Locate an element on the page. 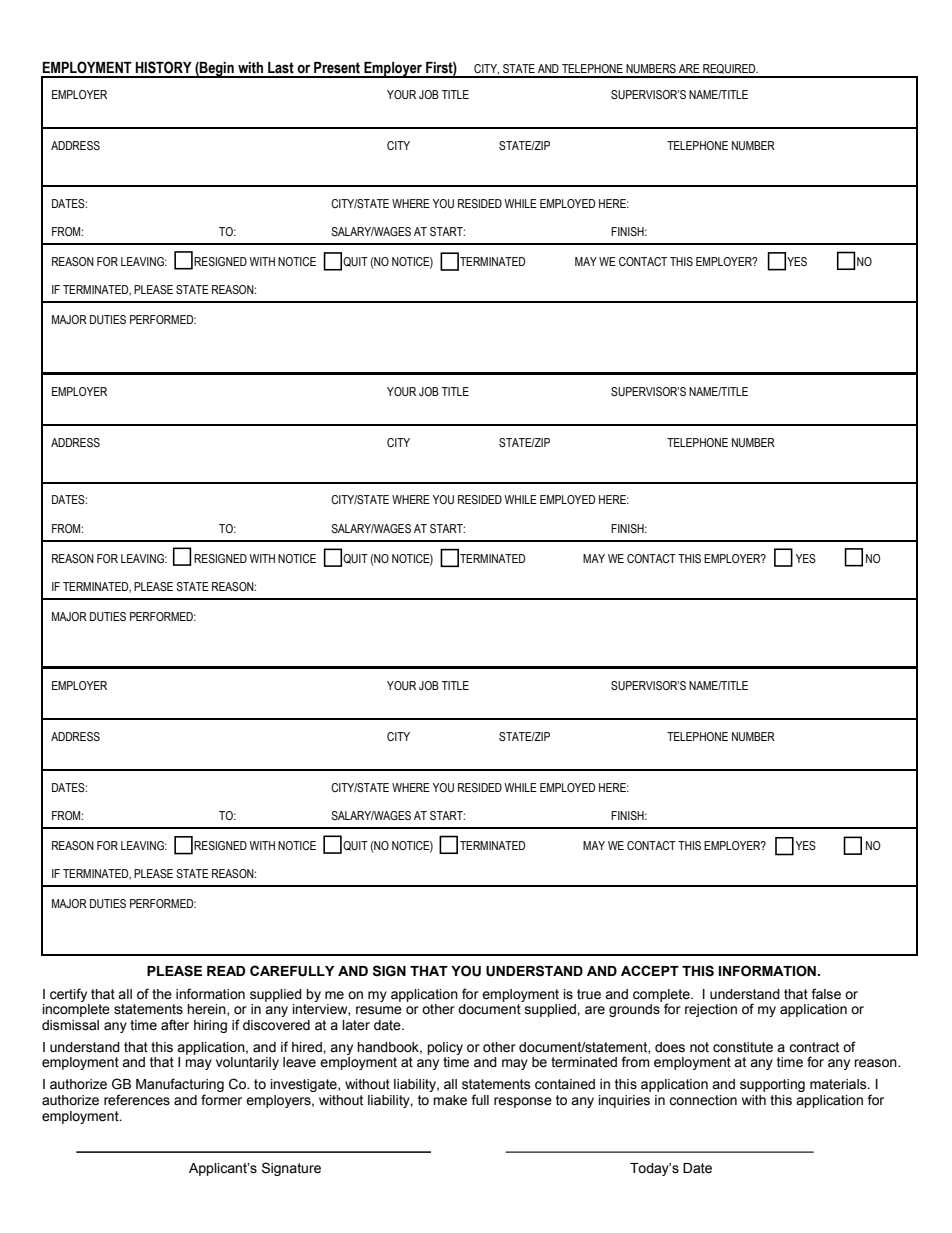  voluntarily is located at coordinates (247, 1063).
